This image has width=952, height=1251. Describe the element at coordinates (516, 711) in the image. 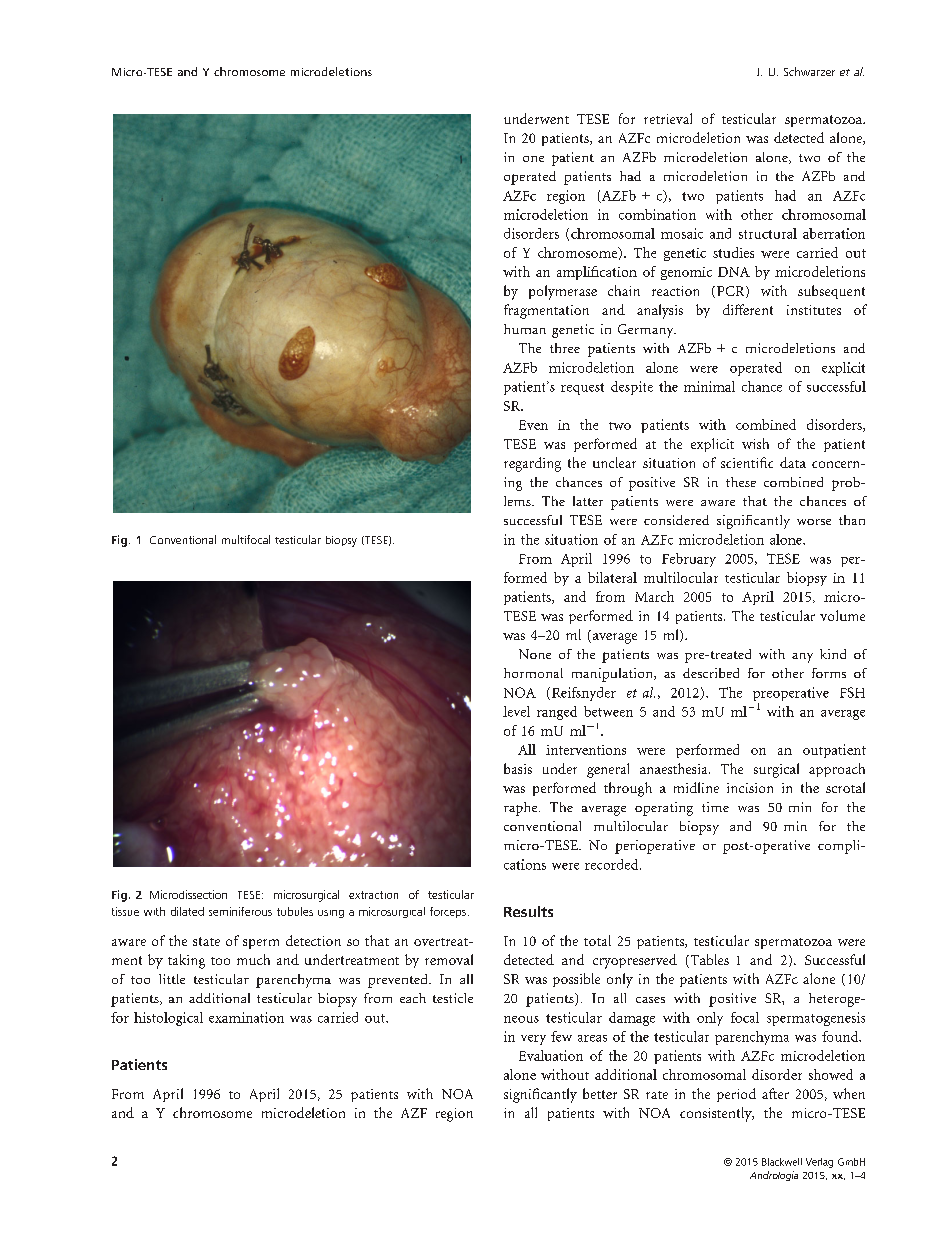

I see `level` at that location.
